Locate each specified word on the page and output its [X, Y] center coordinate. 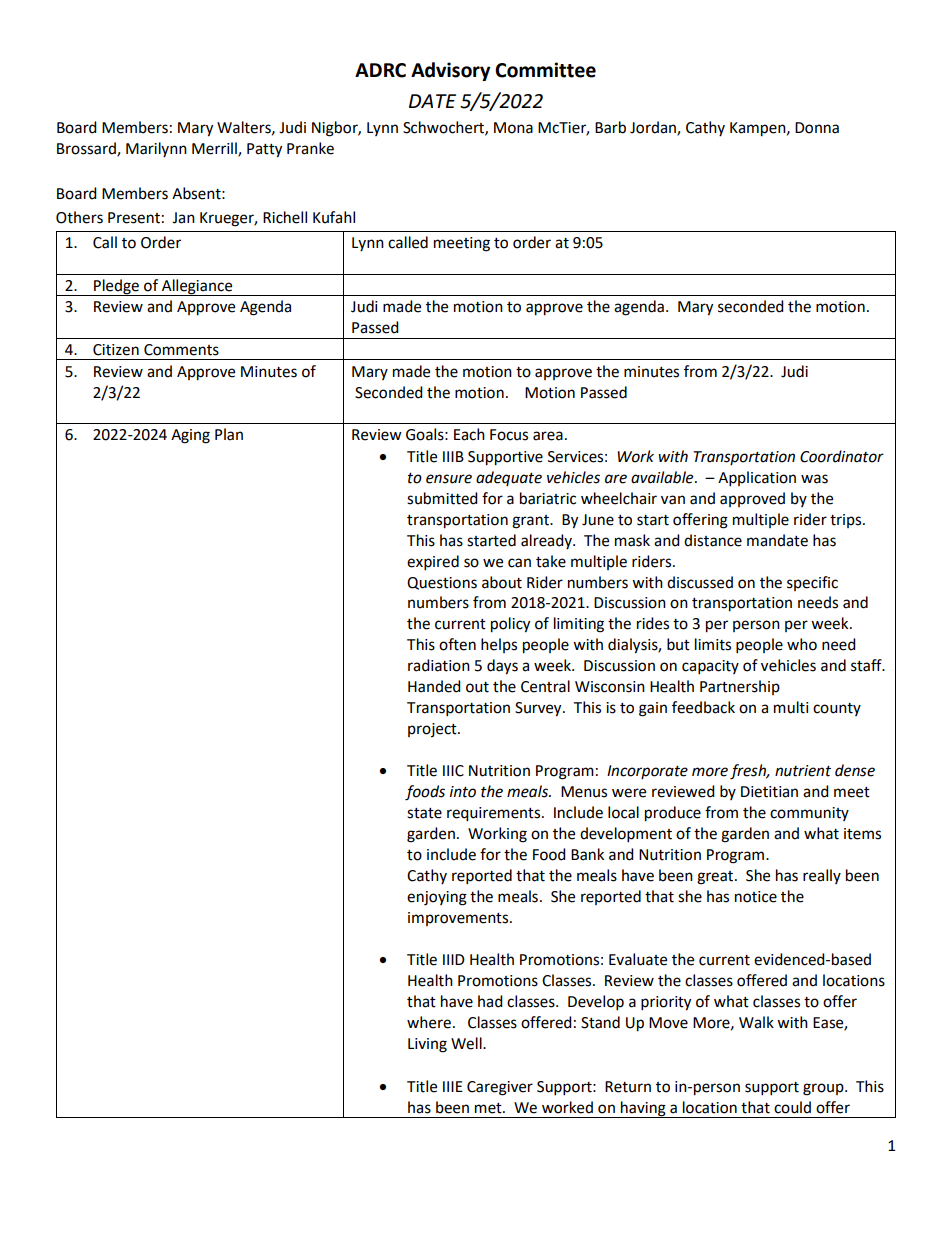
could [792, 1107]
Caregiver [500, 1088]
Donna [817, 128]
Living [427, 1045]
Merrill [215, 149]
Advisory [450, 71]
